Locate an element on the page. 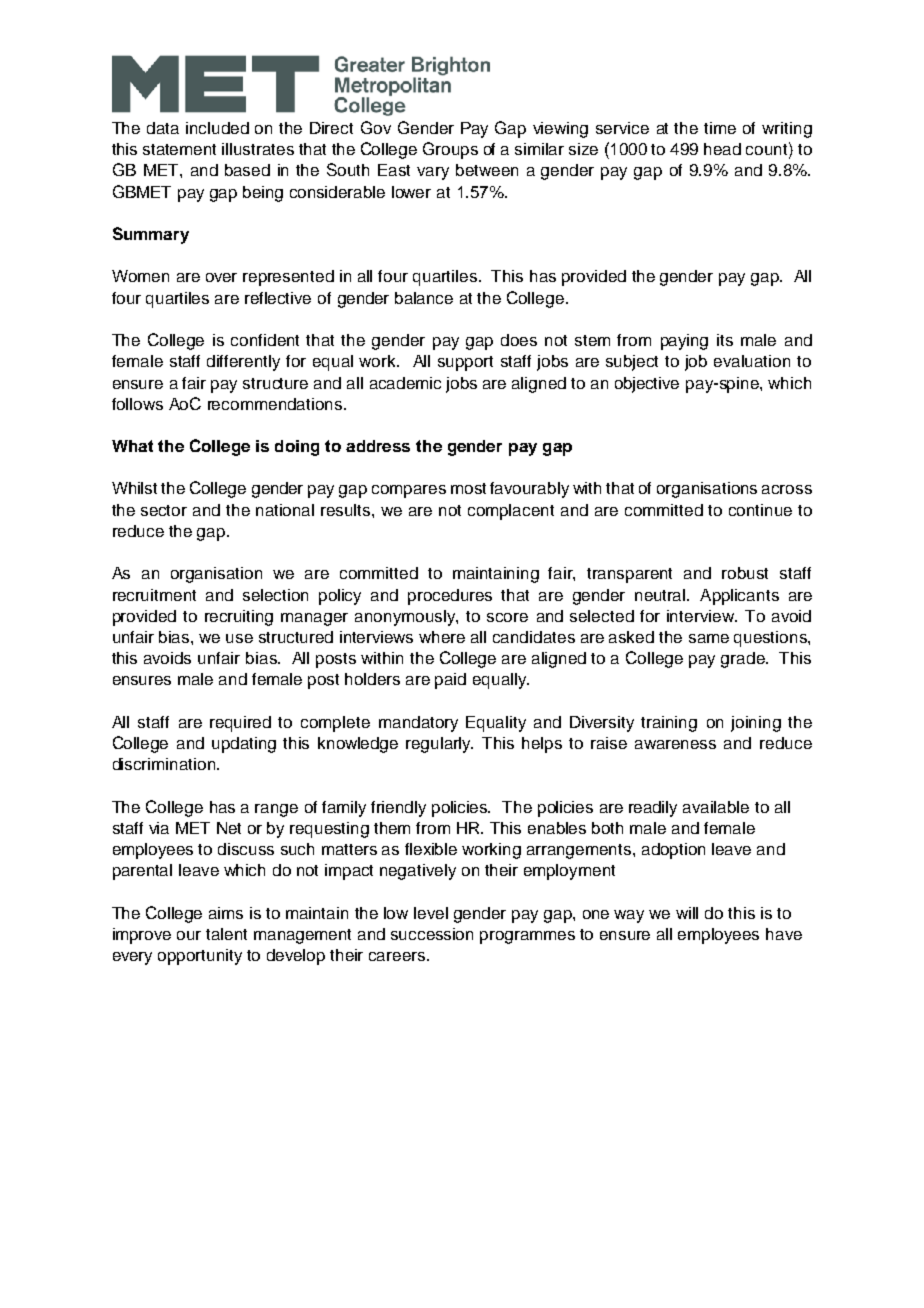  head is located at coordinates (722, 149).
